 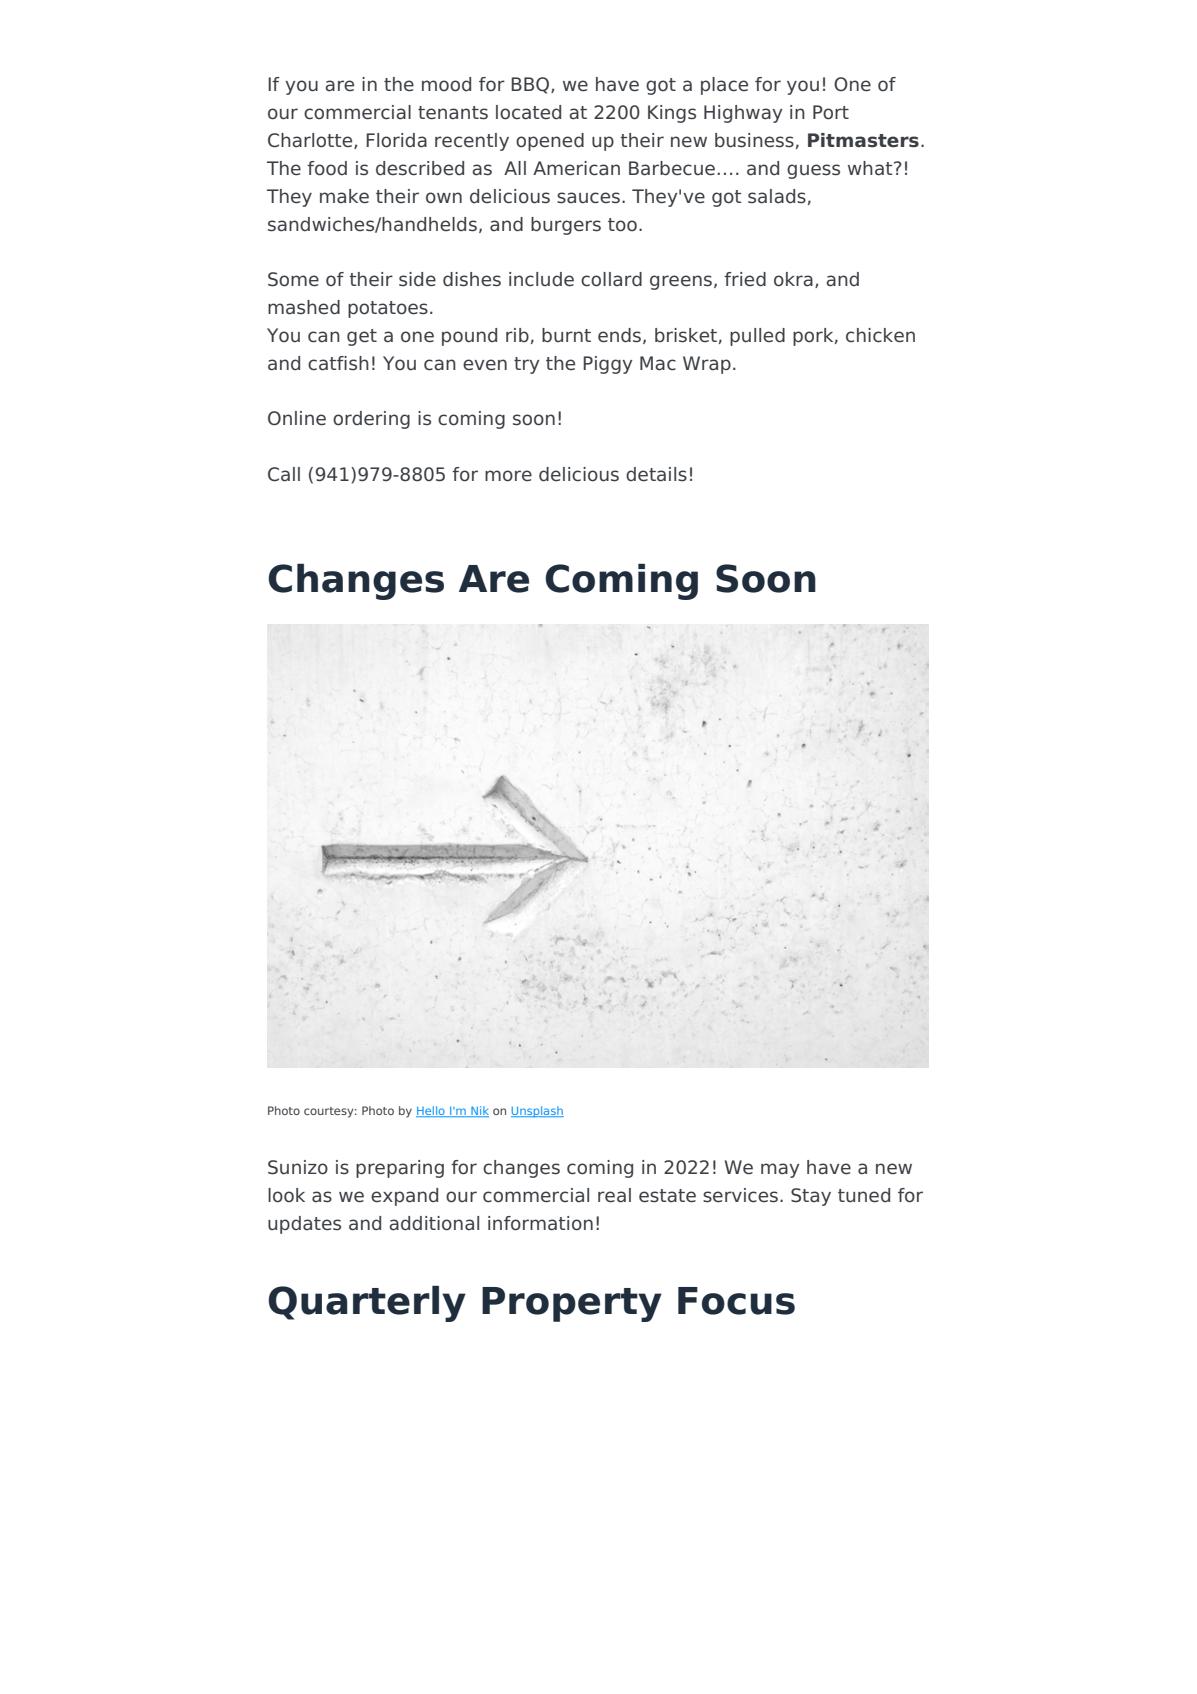 What do you see at coordinates (508, 476) in the screenshot?
I see `more` at bounding box center [508, 476].
